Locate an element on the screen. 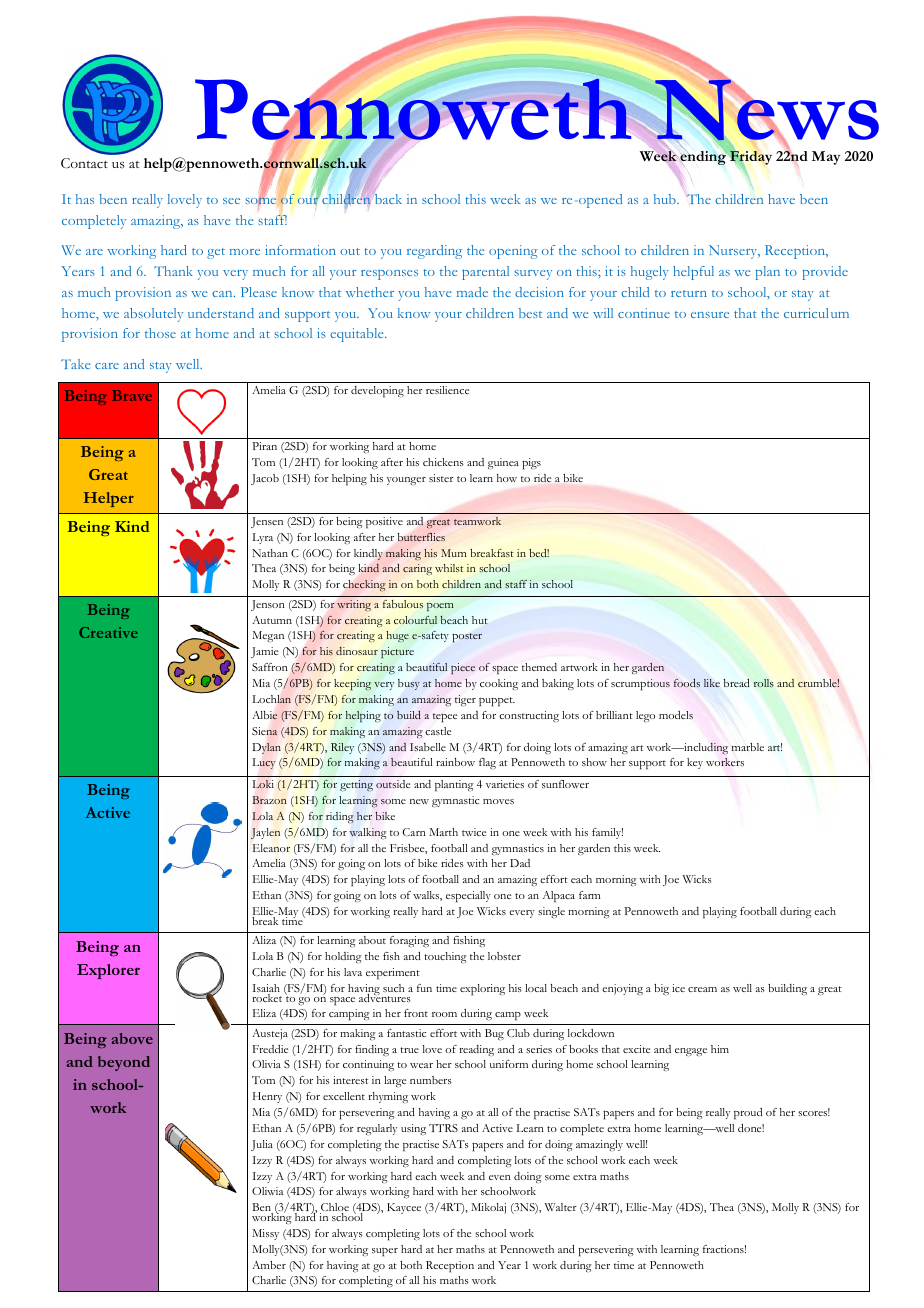  bread is located at coordinates (737, 682).
